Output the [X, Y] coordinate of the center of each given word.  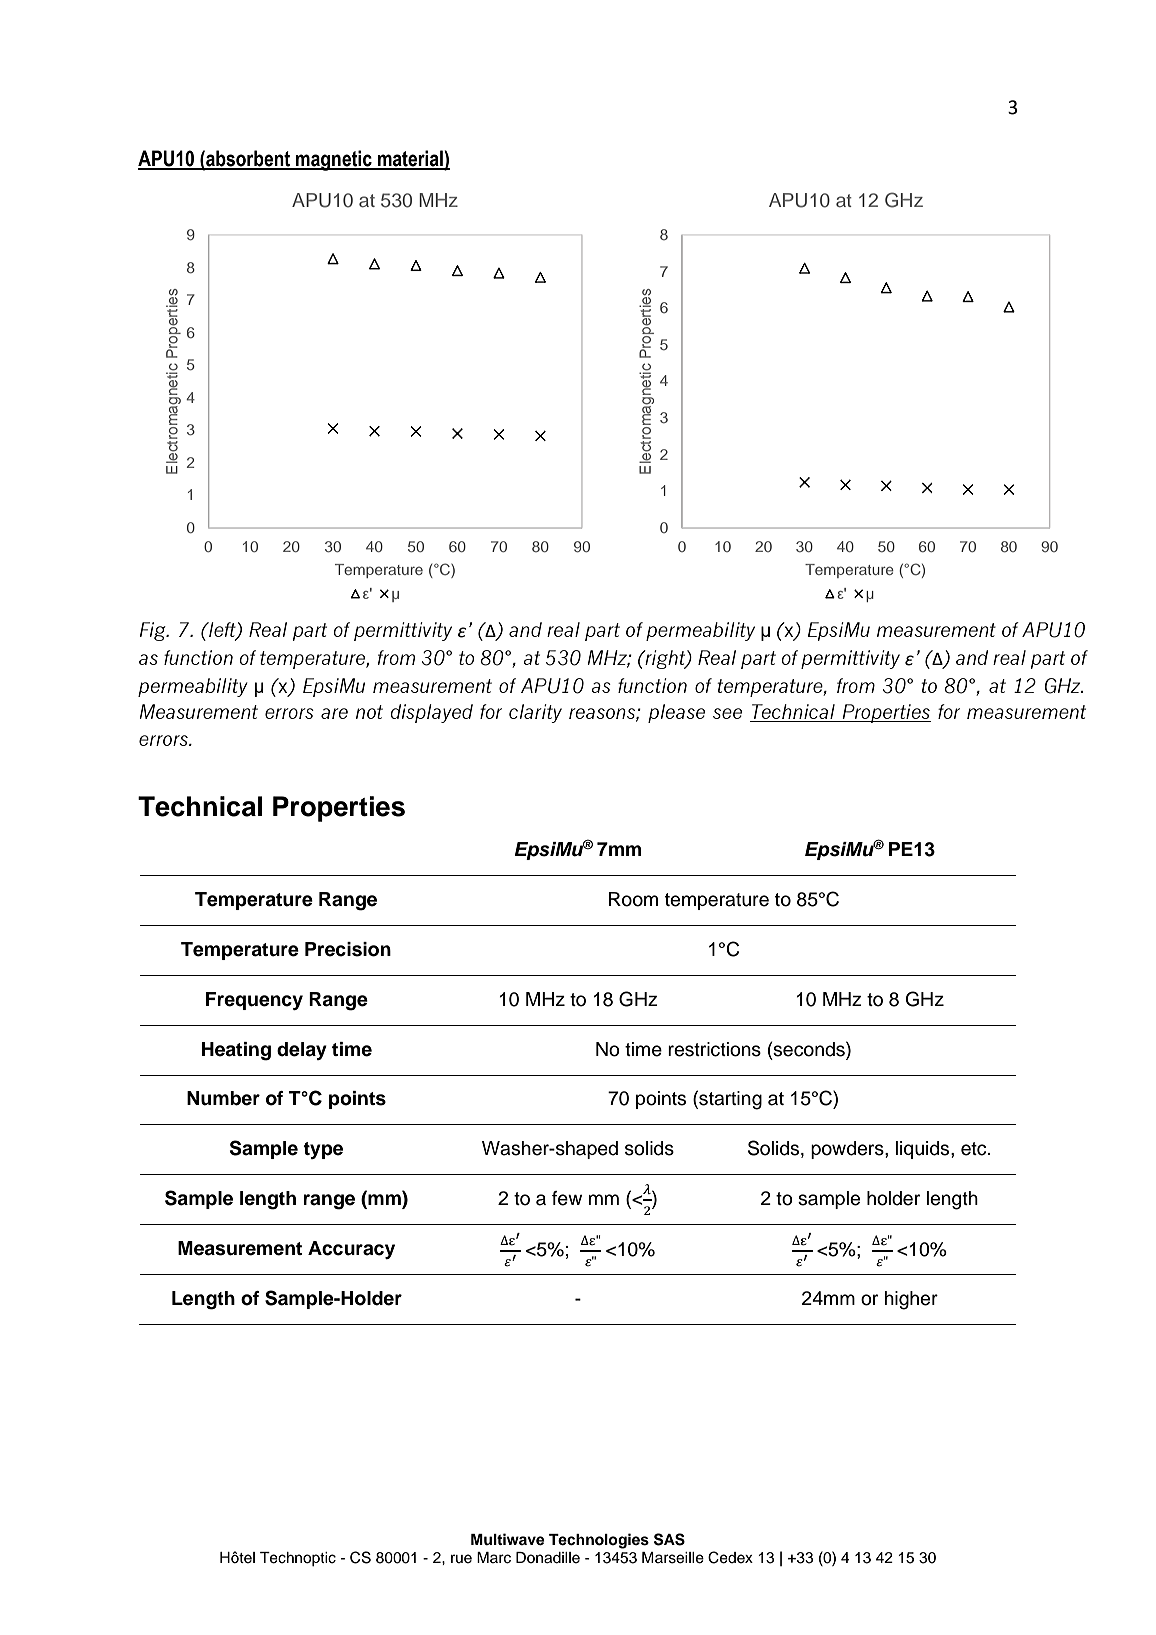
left [222, 631]
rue [461, 1559]
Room [633, 899]
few [567, 1198]
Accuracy [351, 1250]
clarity [535, 713]
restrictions [714, 1049]
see [727, 713]
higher [911, 1300]
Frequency [254, 1001]
